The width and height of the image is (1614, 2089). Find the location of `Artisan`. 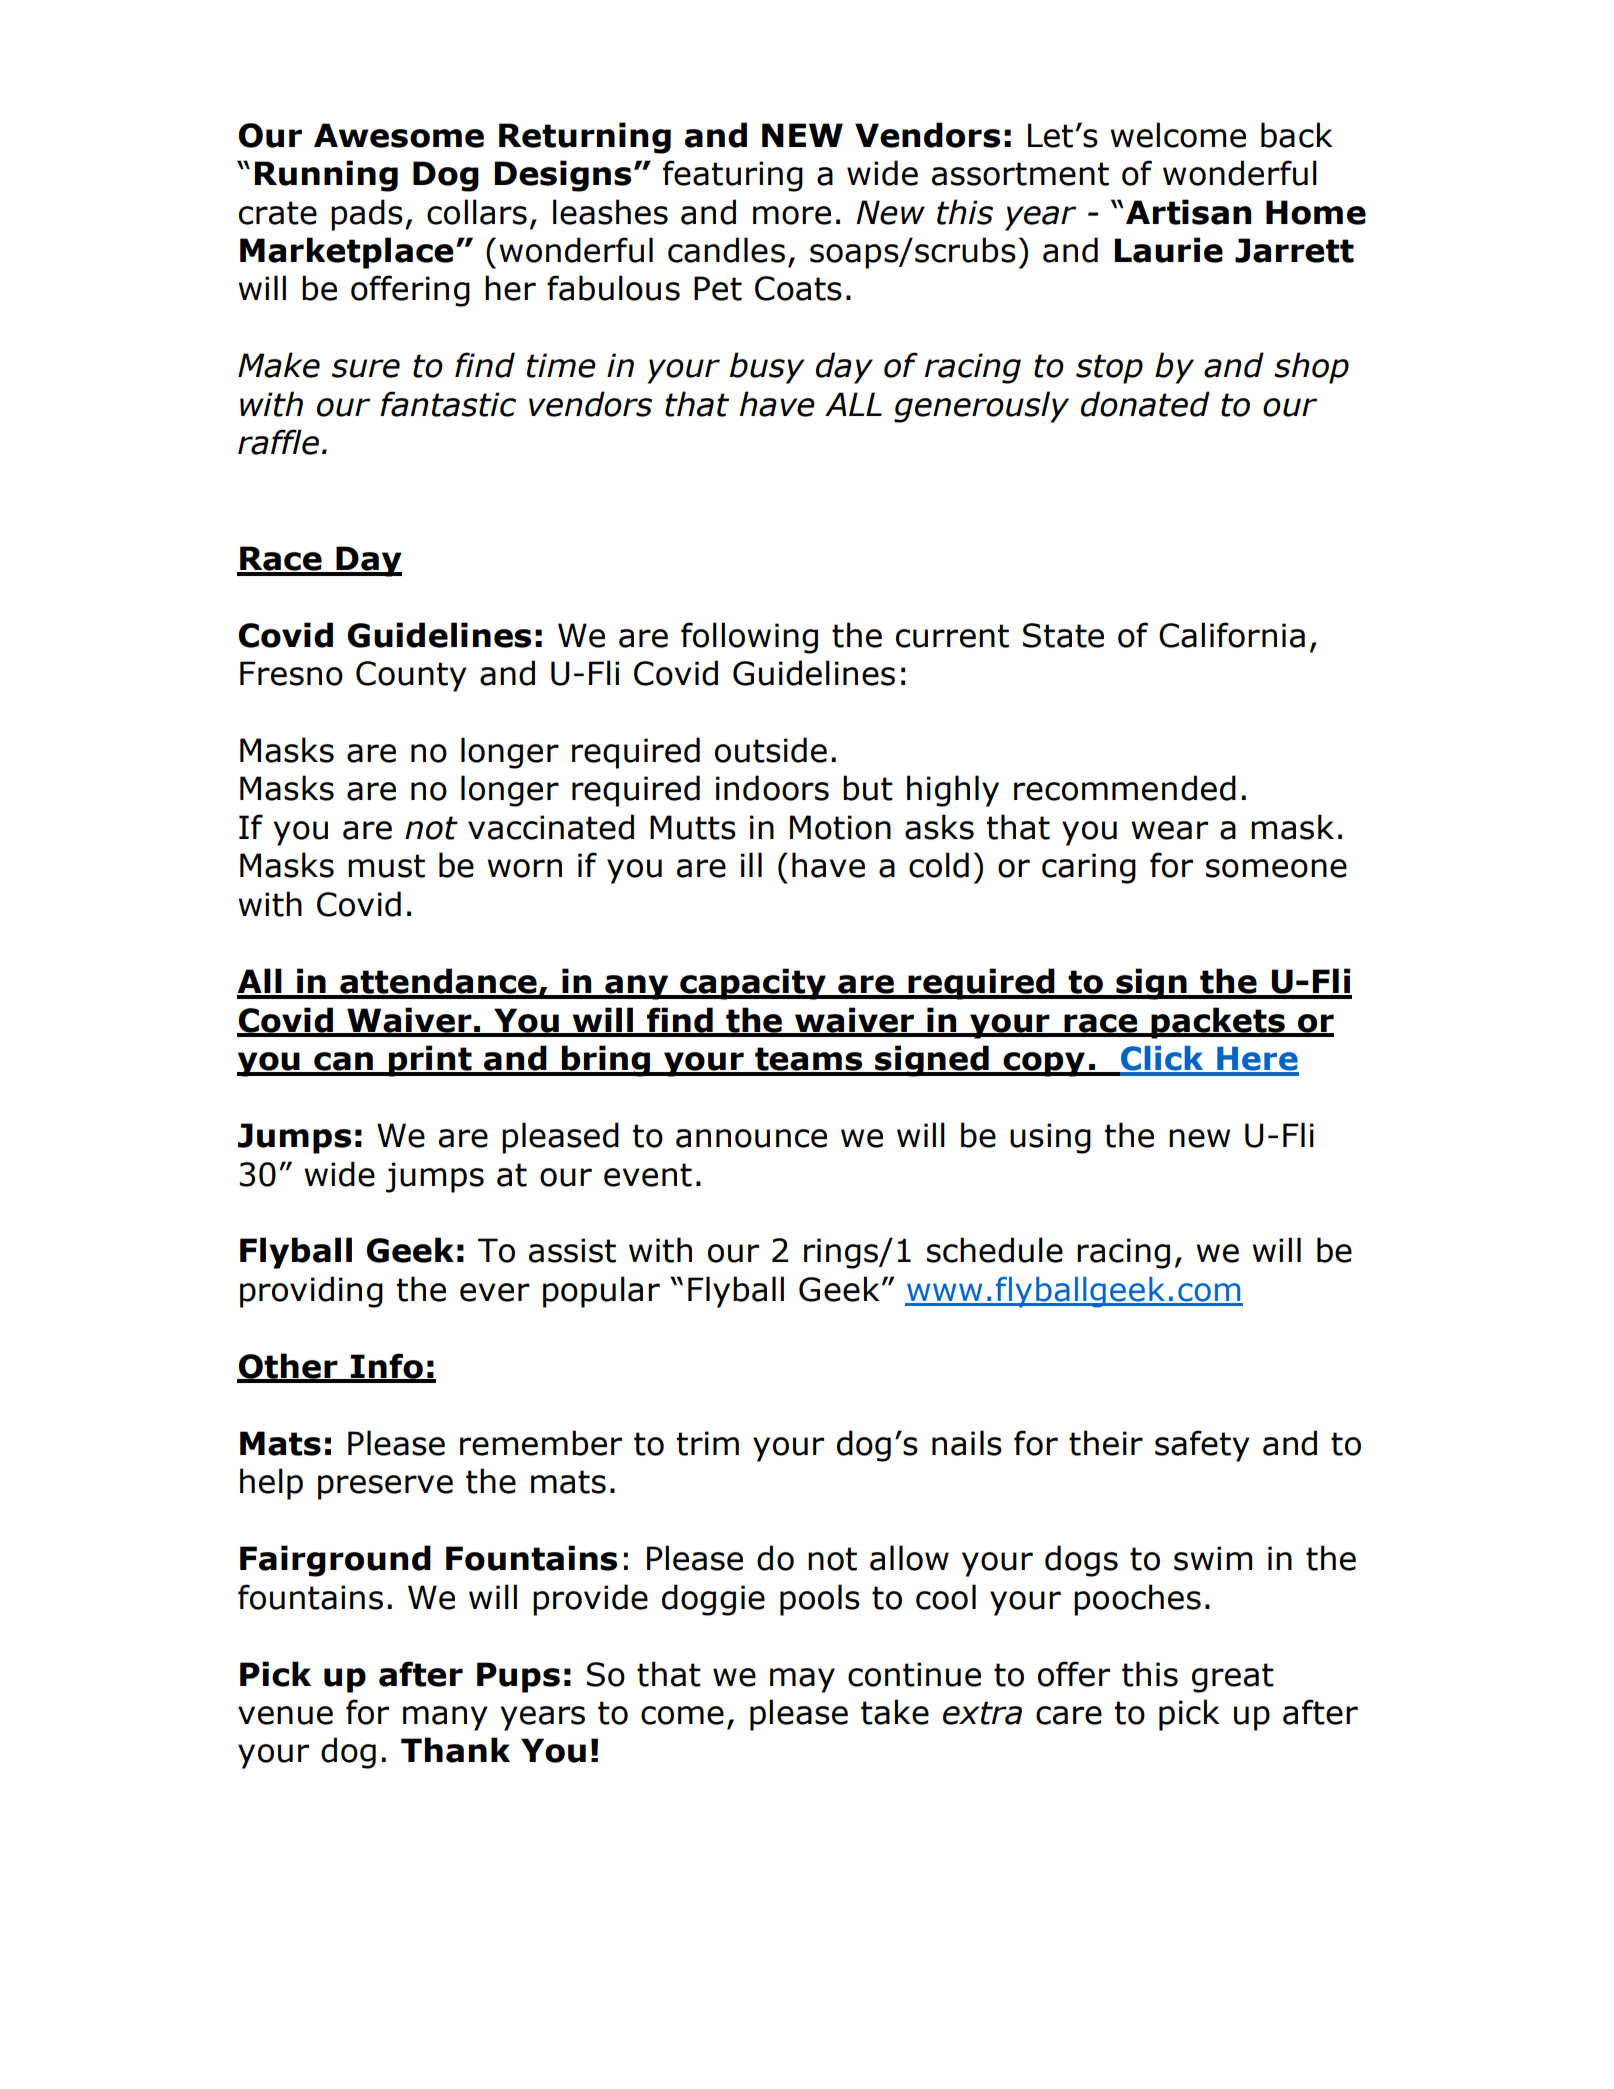

Artisan is located at coordinates (1188, 212).
